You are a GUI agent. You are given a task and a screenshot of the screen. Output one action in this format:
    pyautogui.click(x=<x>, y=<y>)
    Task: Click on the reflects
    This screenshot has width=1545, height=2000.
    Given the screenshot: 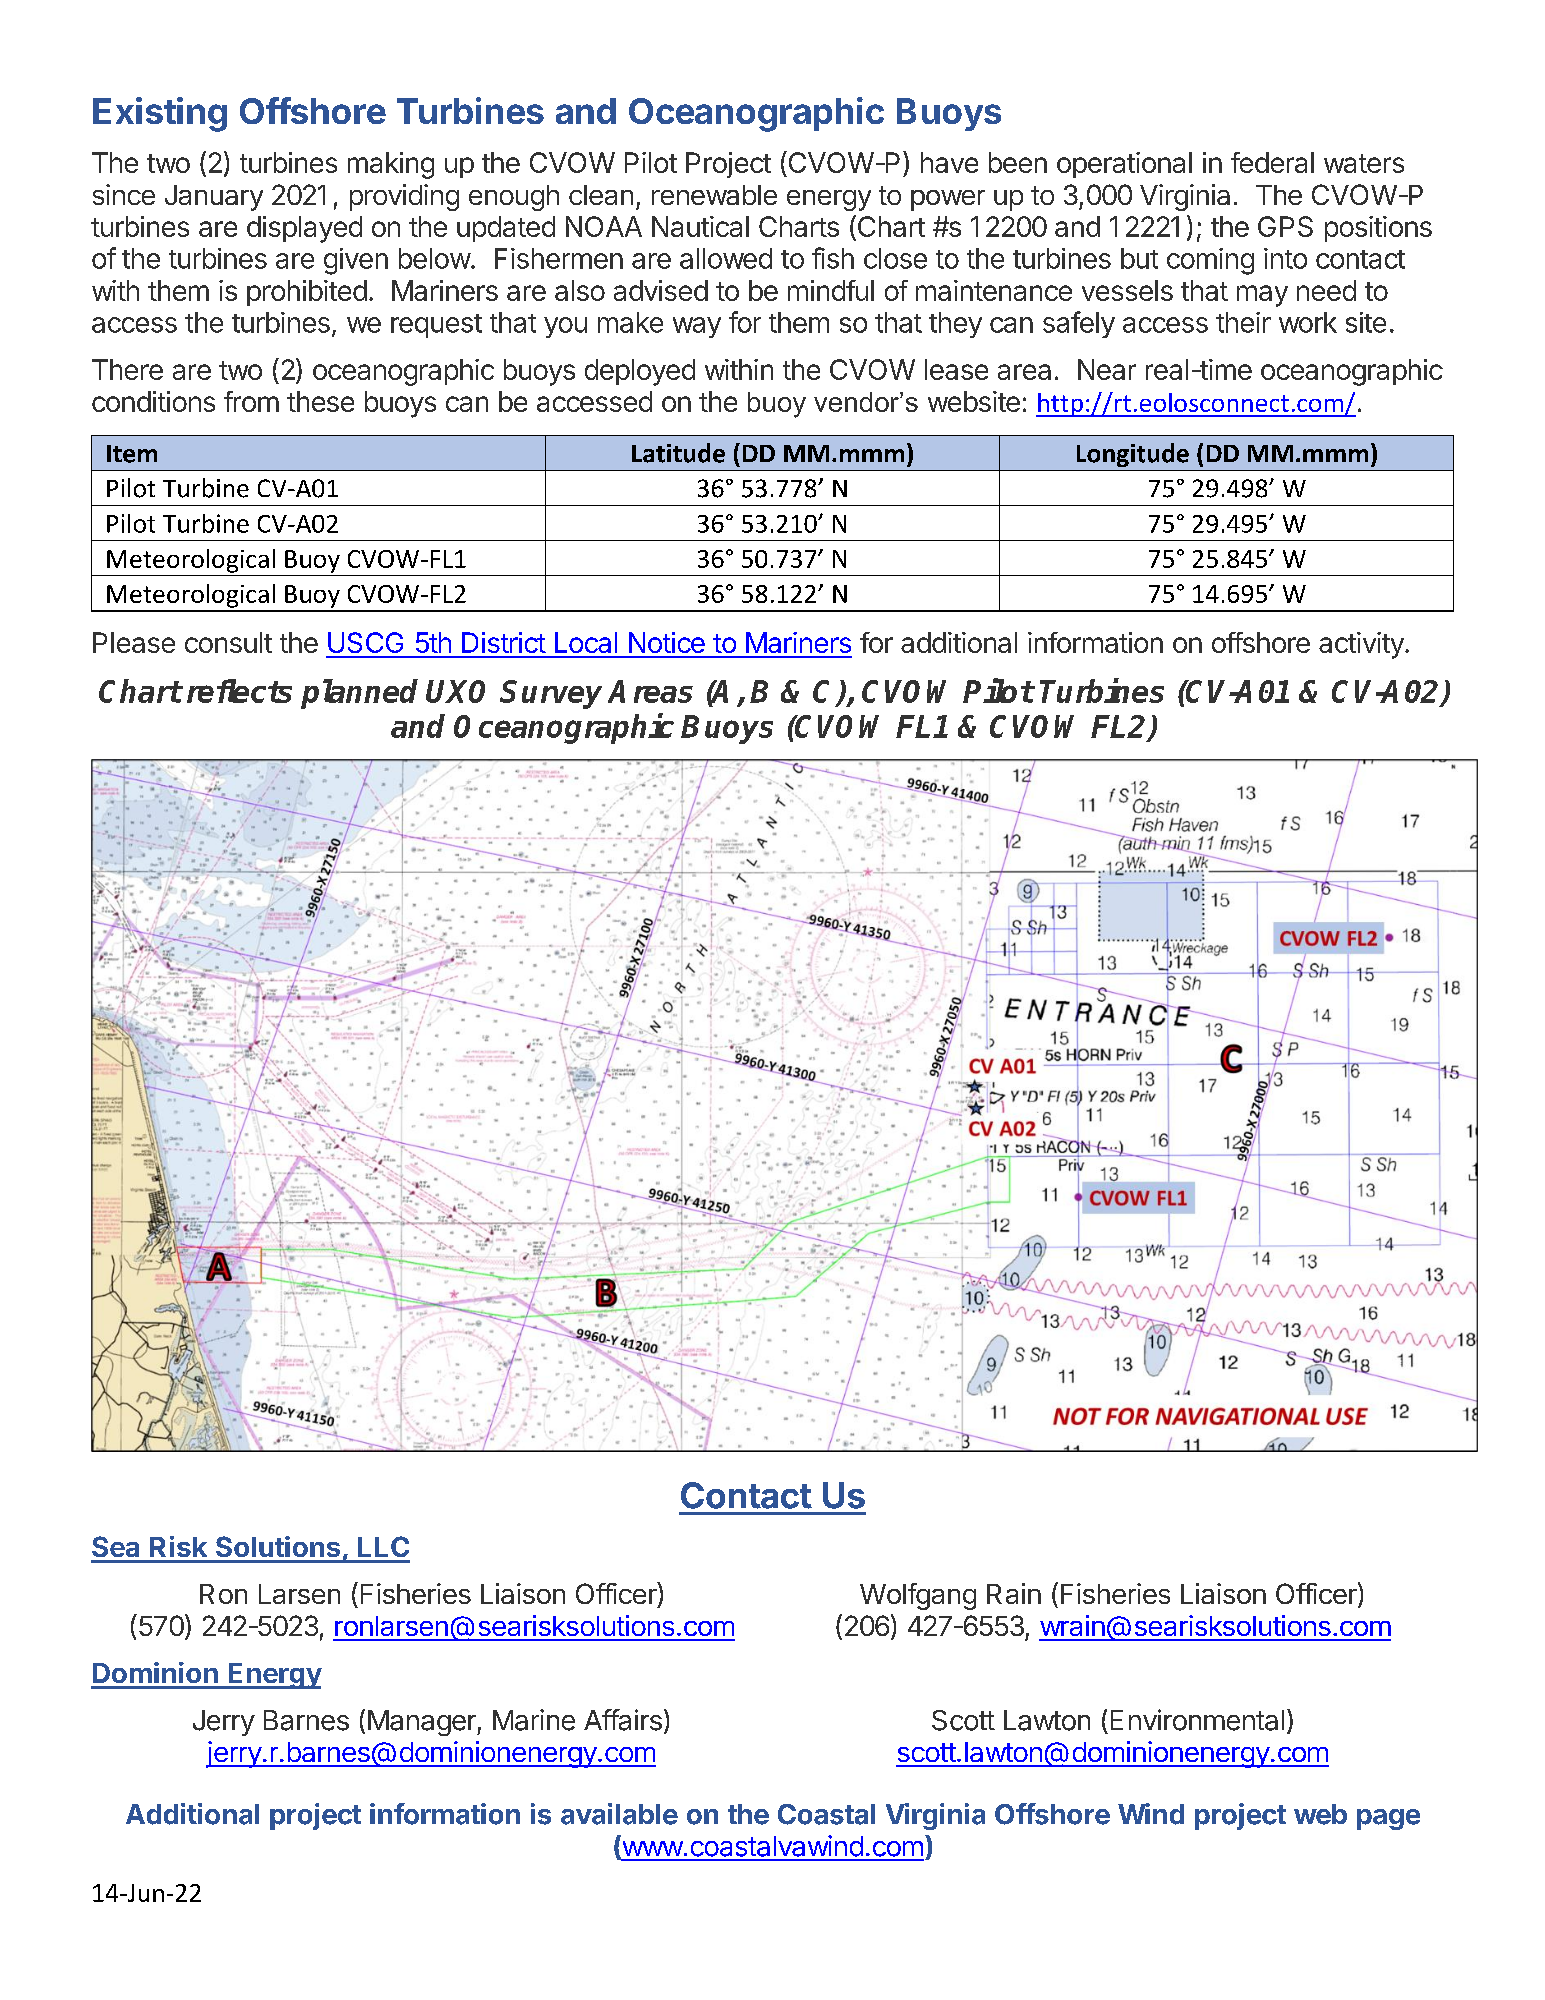 What is the action you would take?
    pyautogui.click(x=239, y=691)
